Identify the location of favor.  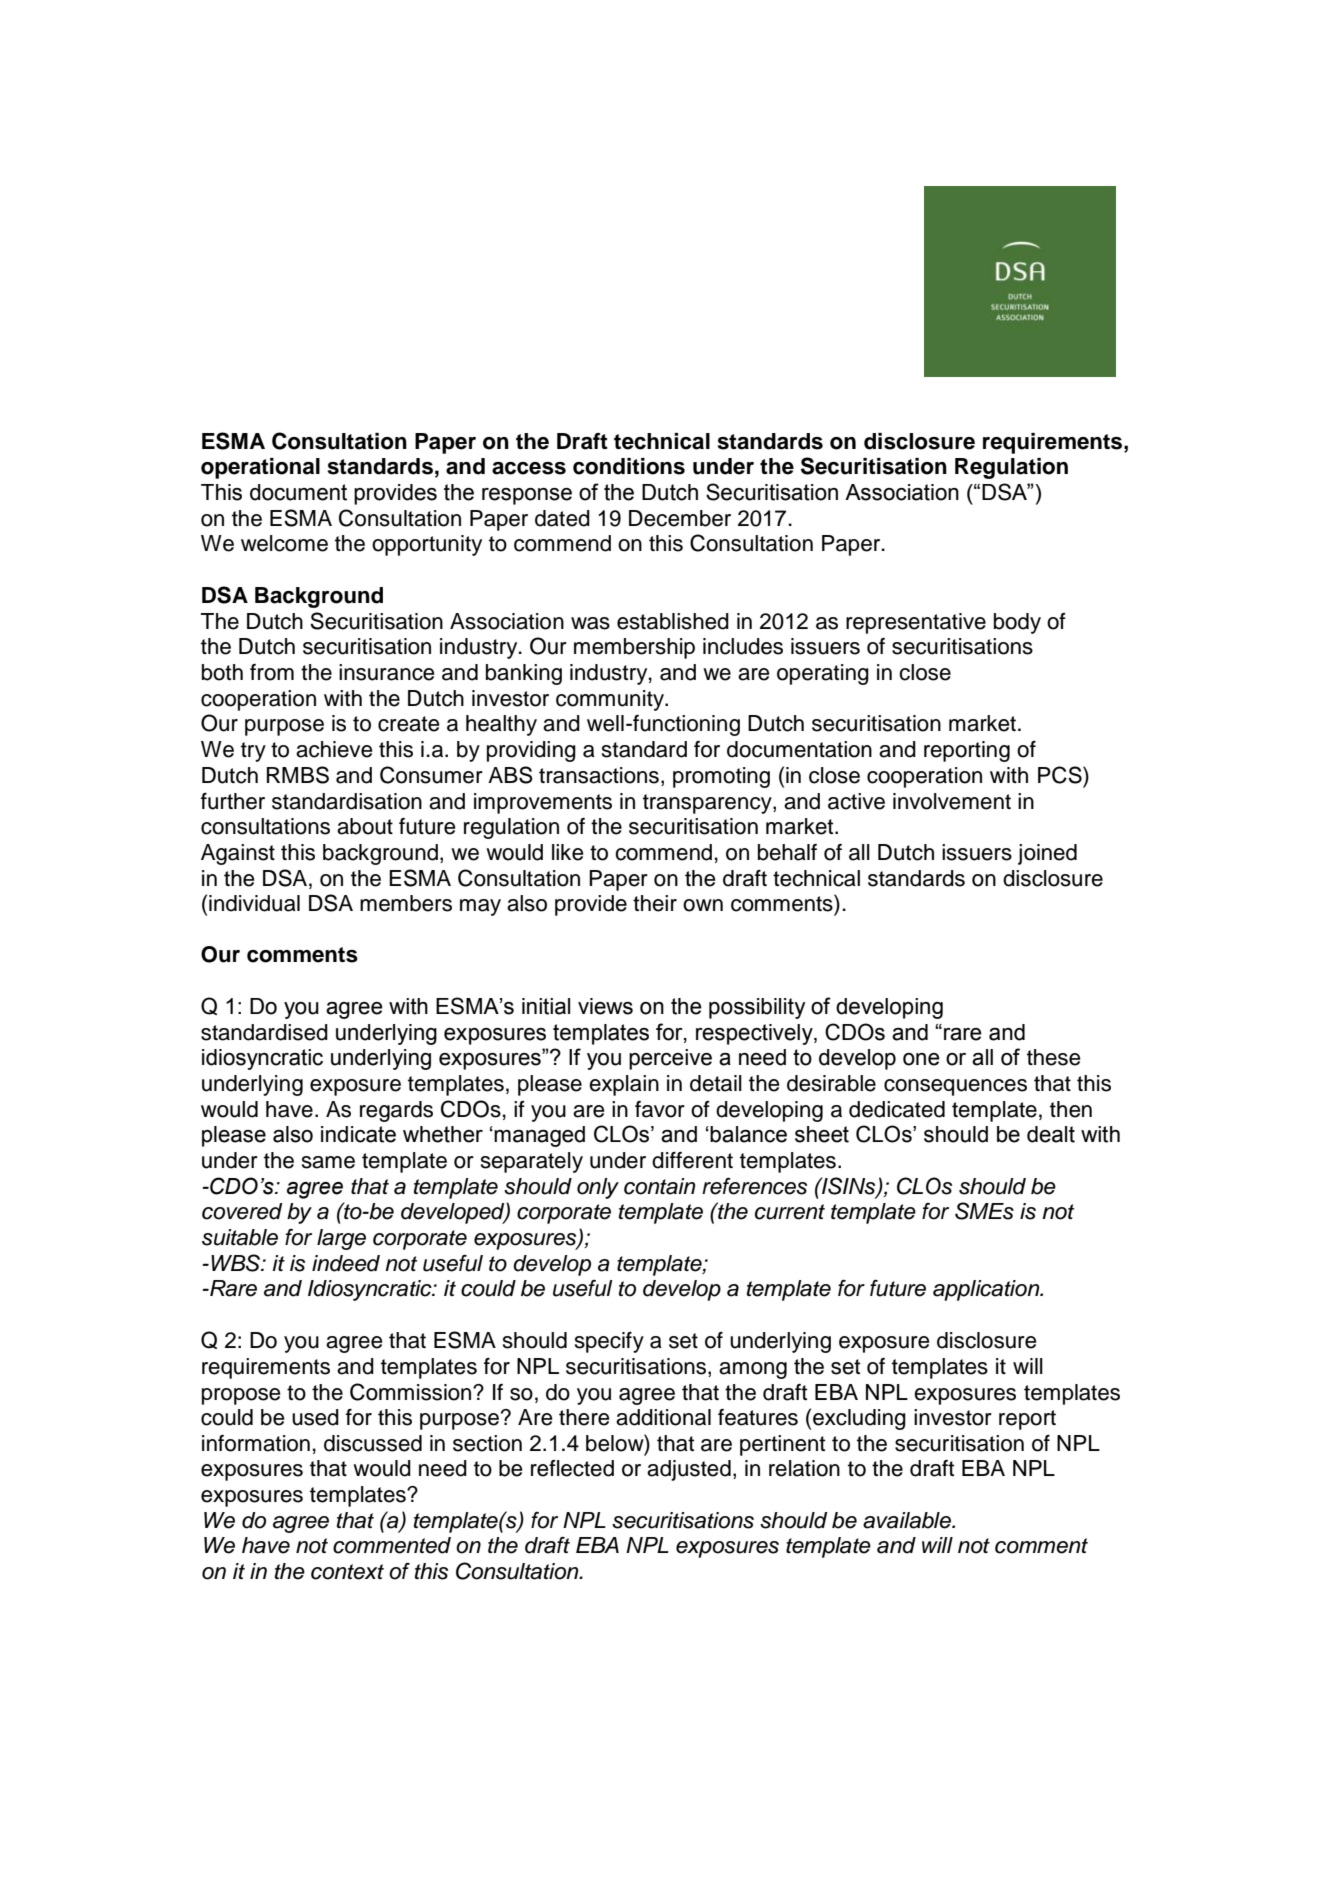
(660, 1109).
